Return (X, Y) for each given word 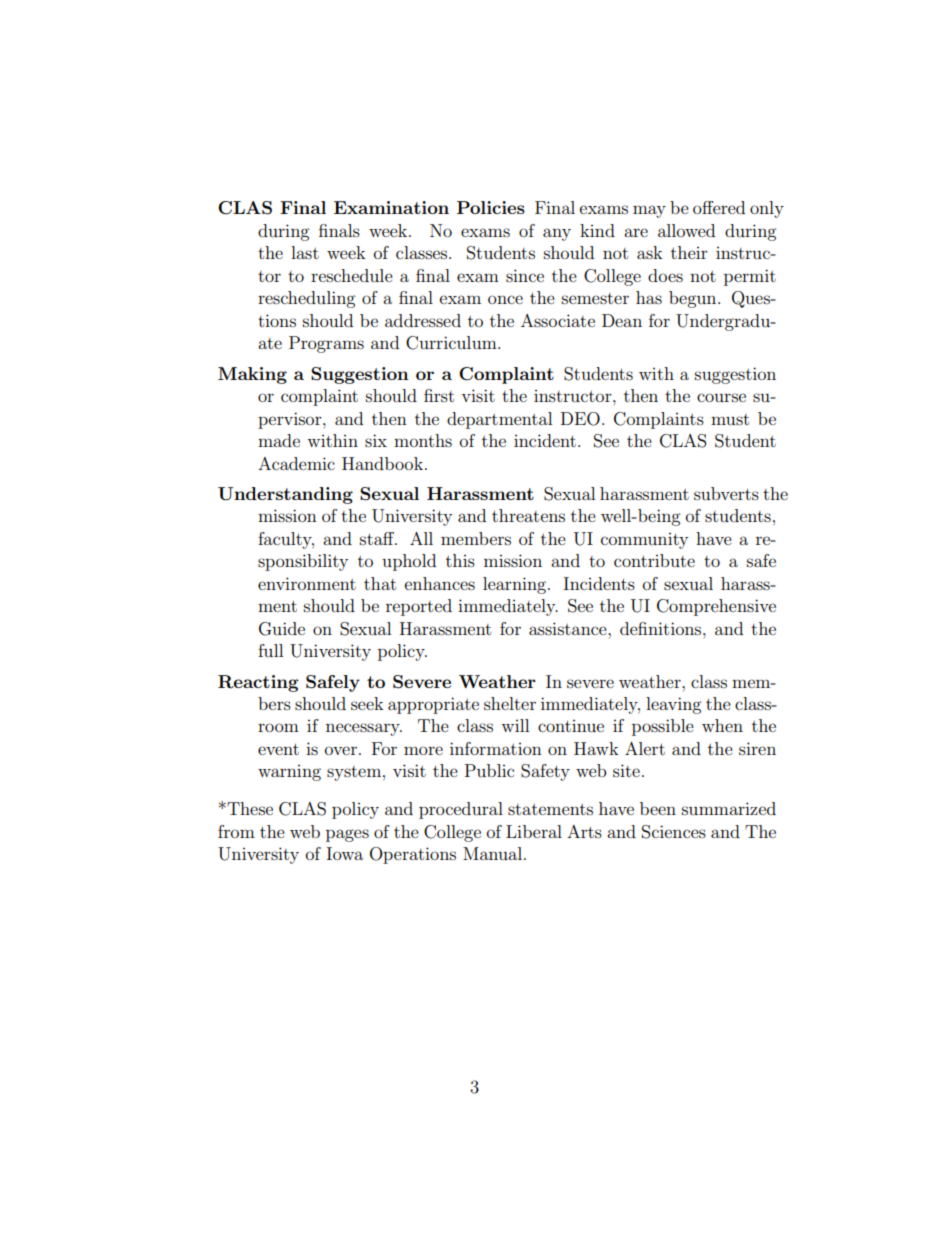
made (279, 440)
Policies (491, 207)
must (730, 419)
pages (347, 835)
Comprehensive (716, 607)
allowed (686, 230)
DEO (580, 419)
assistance (569, 628)
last (305, 252)
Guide (282, 629)
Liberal (534, 831)
